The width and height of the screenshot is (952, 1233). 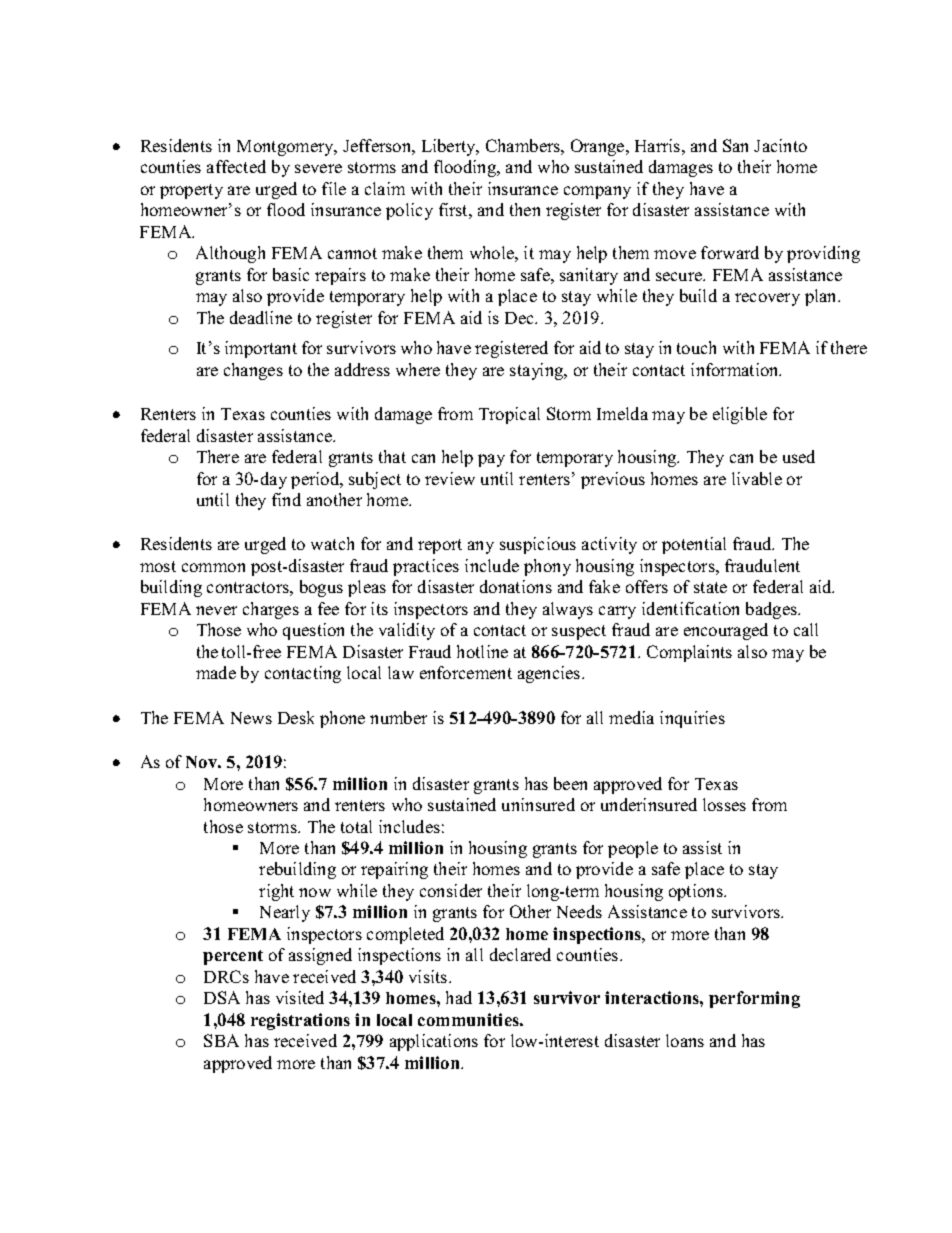 What do you see at coordinates (466, 672) in the screenshot?
I see `enforcement` at bounding box center [466, 672].
